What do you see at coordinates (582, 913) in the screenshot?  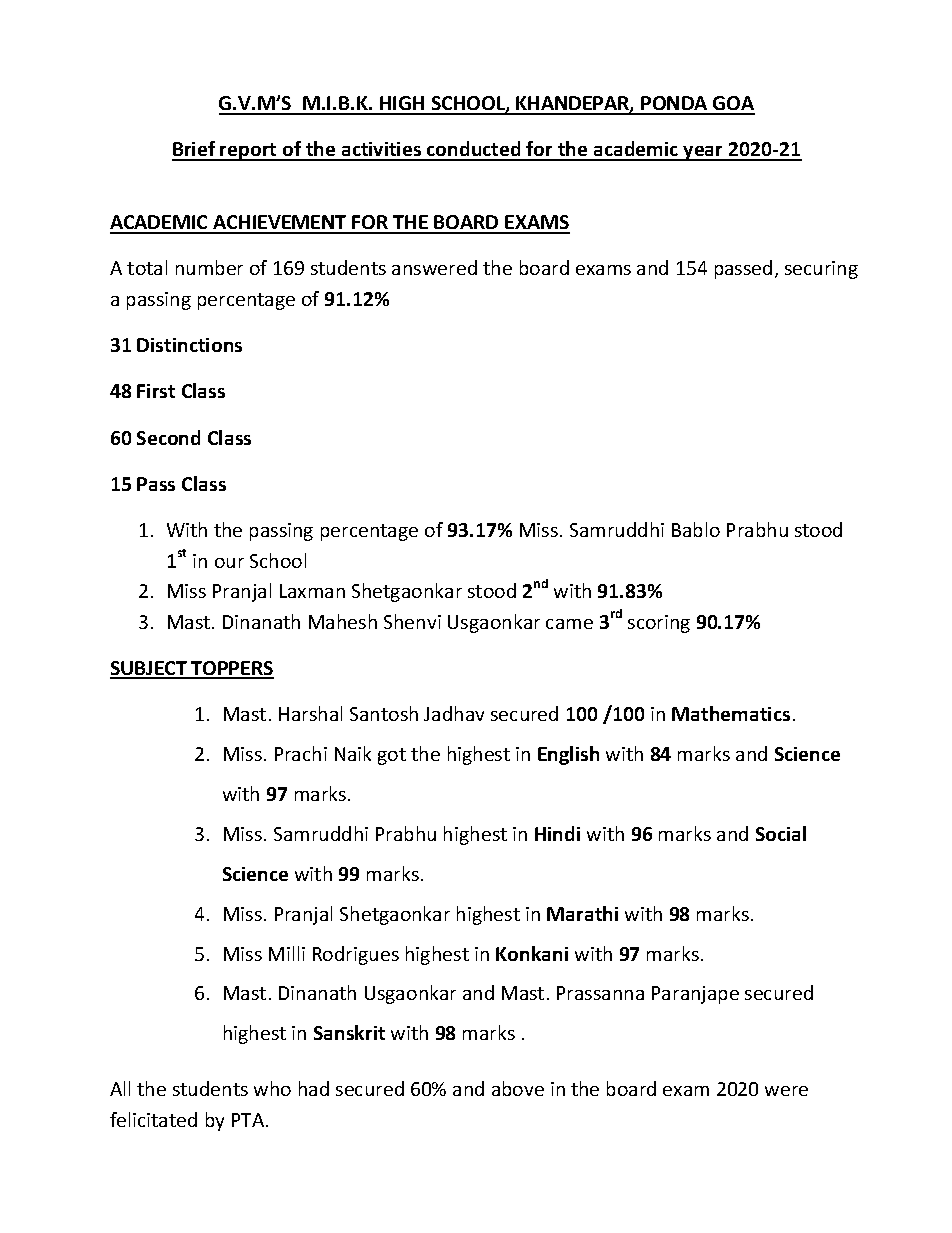 I see `Marathi` at bounding box center [582, 913].
